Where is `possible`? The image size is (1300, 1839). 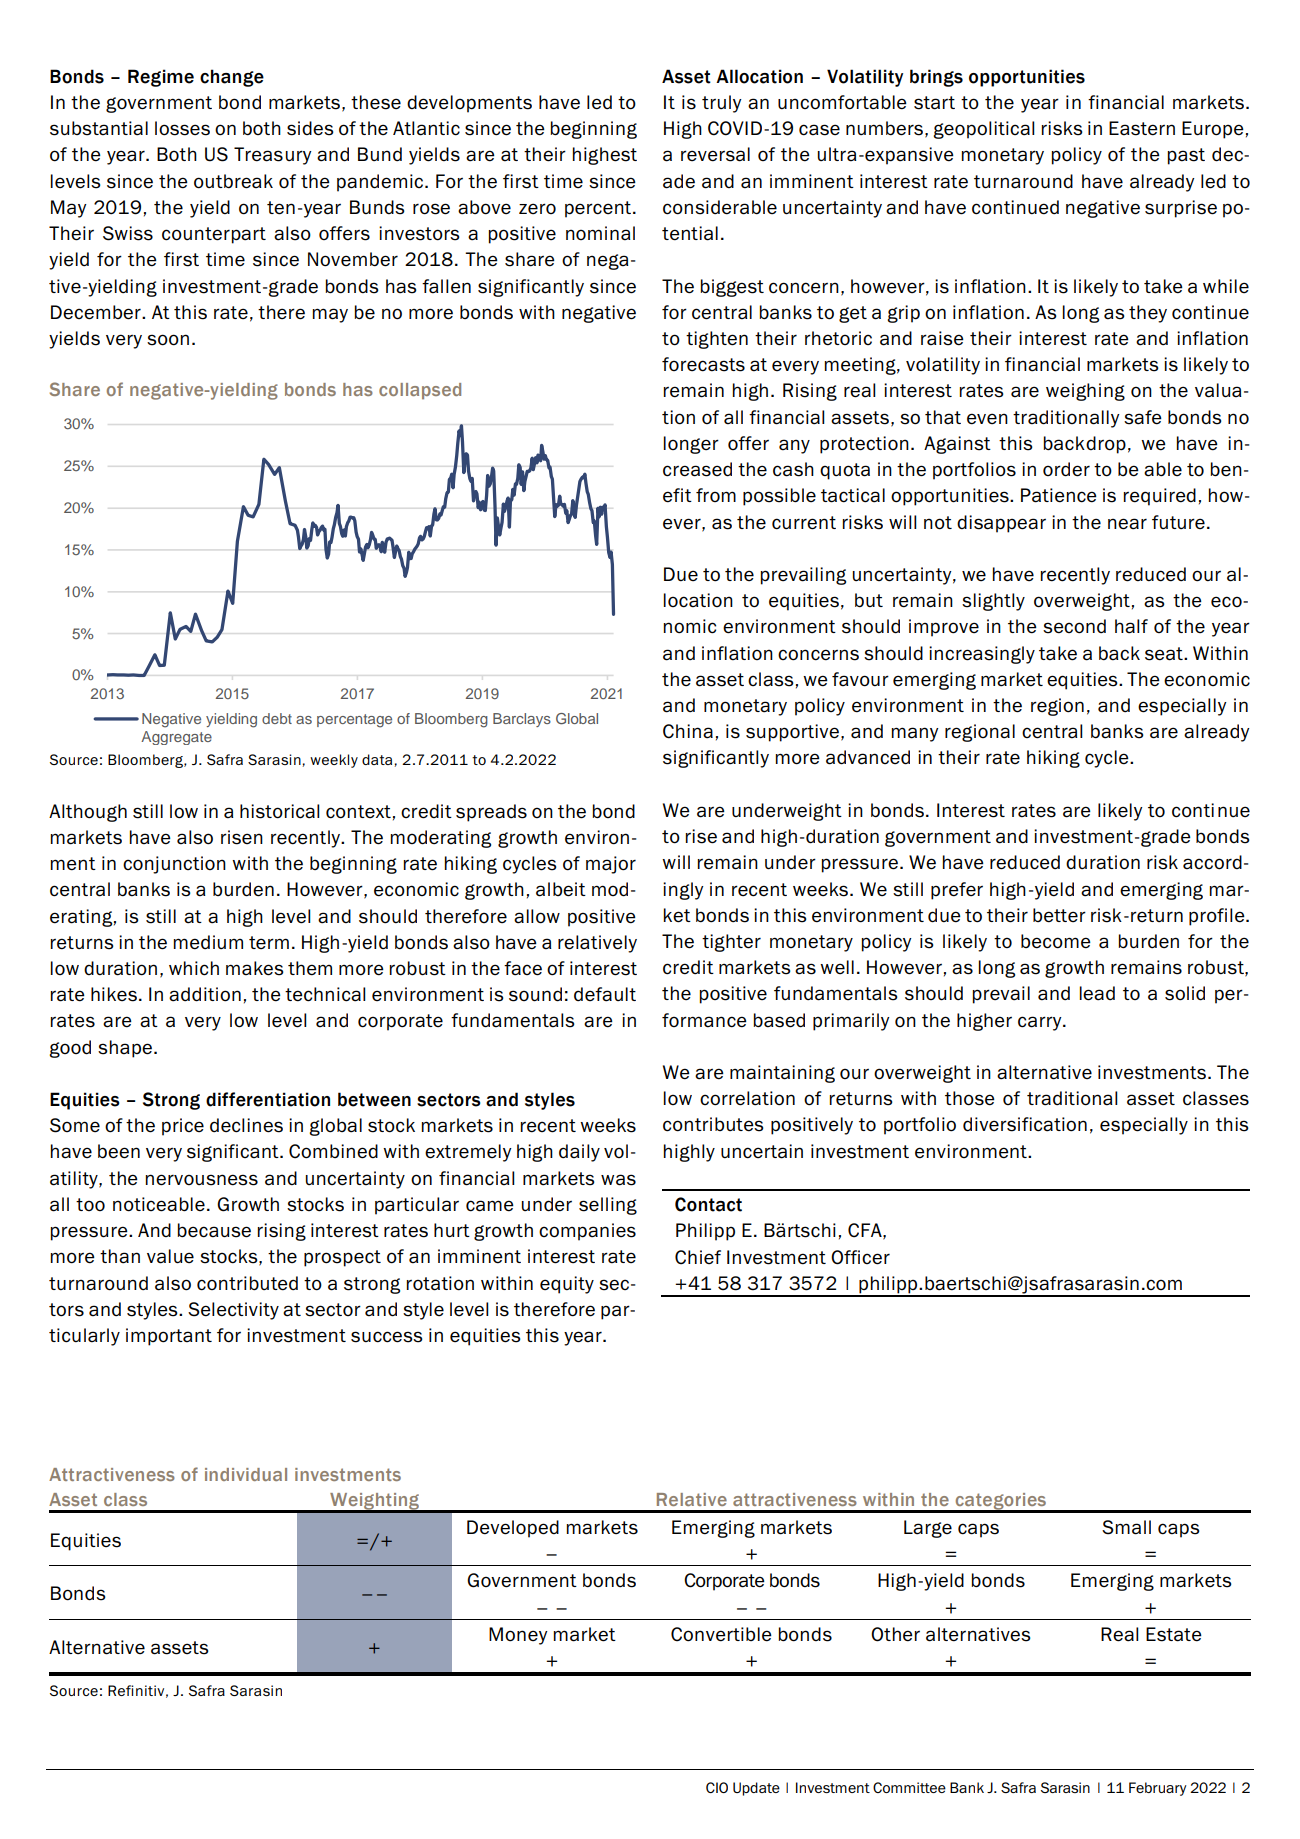
possible is located at coordinates (779, 497).
